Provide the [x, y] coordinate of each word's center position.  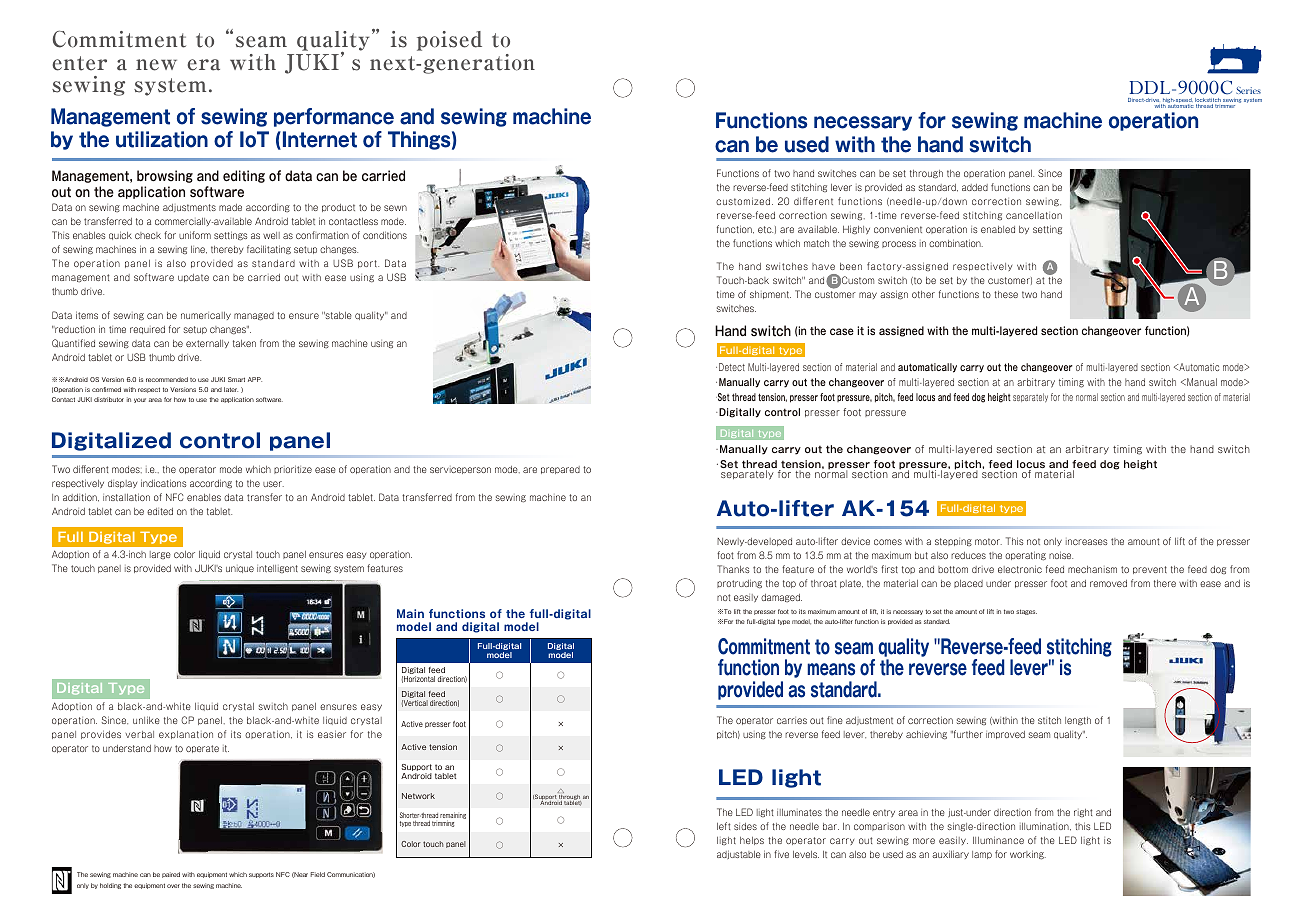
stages [1026, 612]
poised [449, 41]
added [975, 187]
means [831, 669]
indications [163, 483]
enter [79, 63]
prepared [560, 470]
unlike [146, 720]
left [723, 826]
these [1006, 294]
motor [988, 541]
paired [171, 875]
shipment [770, 295]
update [193, 278]
